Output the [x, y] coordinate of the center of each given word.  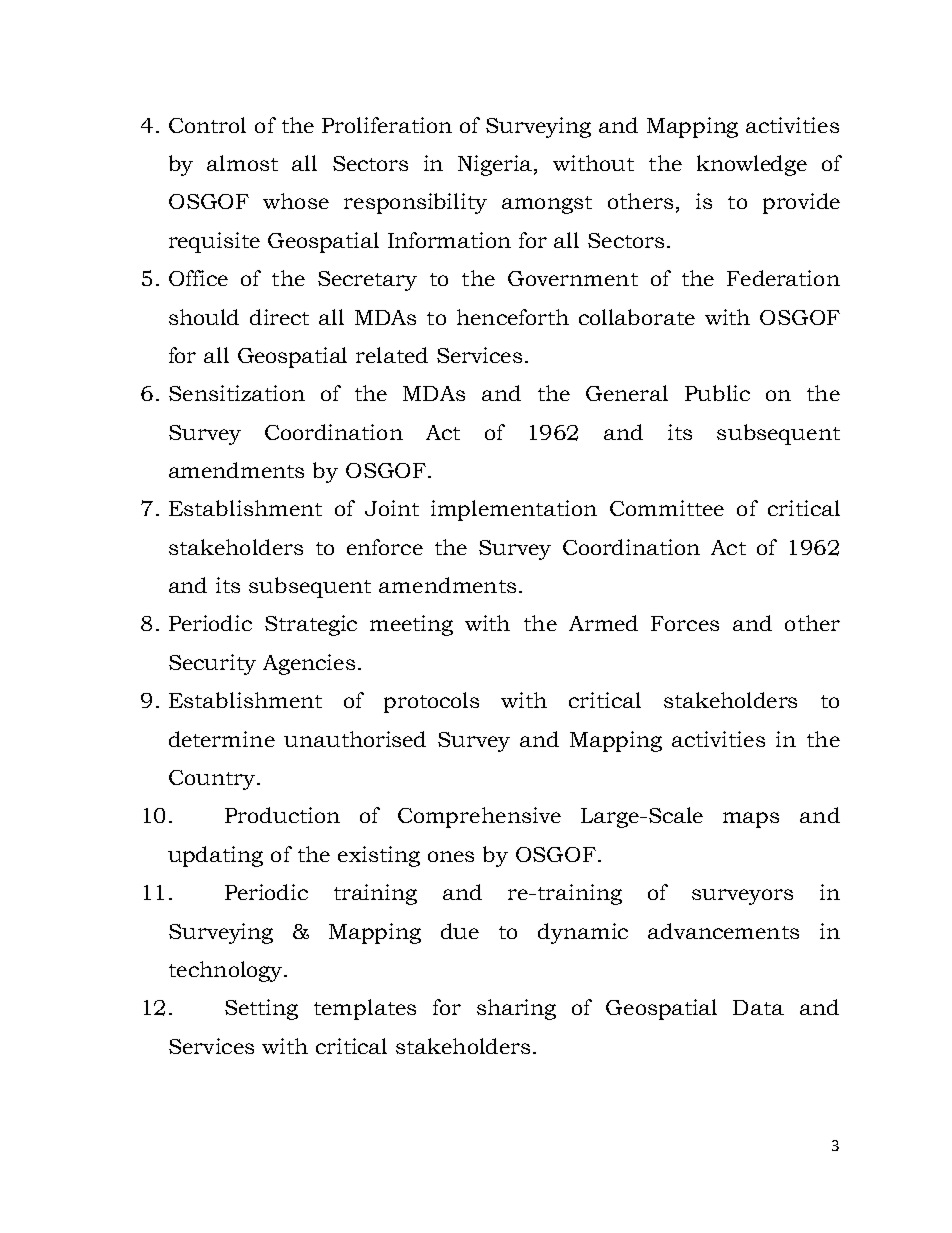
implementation [514, 510]
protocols [431, 702]
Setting [261, 1009]
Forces [685, 623]
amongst [547, 205]
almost [242, 163]
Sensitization [237, 393]
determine [222, 739]
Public [717, 393]
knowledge [752, 165]
